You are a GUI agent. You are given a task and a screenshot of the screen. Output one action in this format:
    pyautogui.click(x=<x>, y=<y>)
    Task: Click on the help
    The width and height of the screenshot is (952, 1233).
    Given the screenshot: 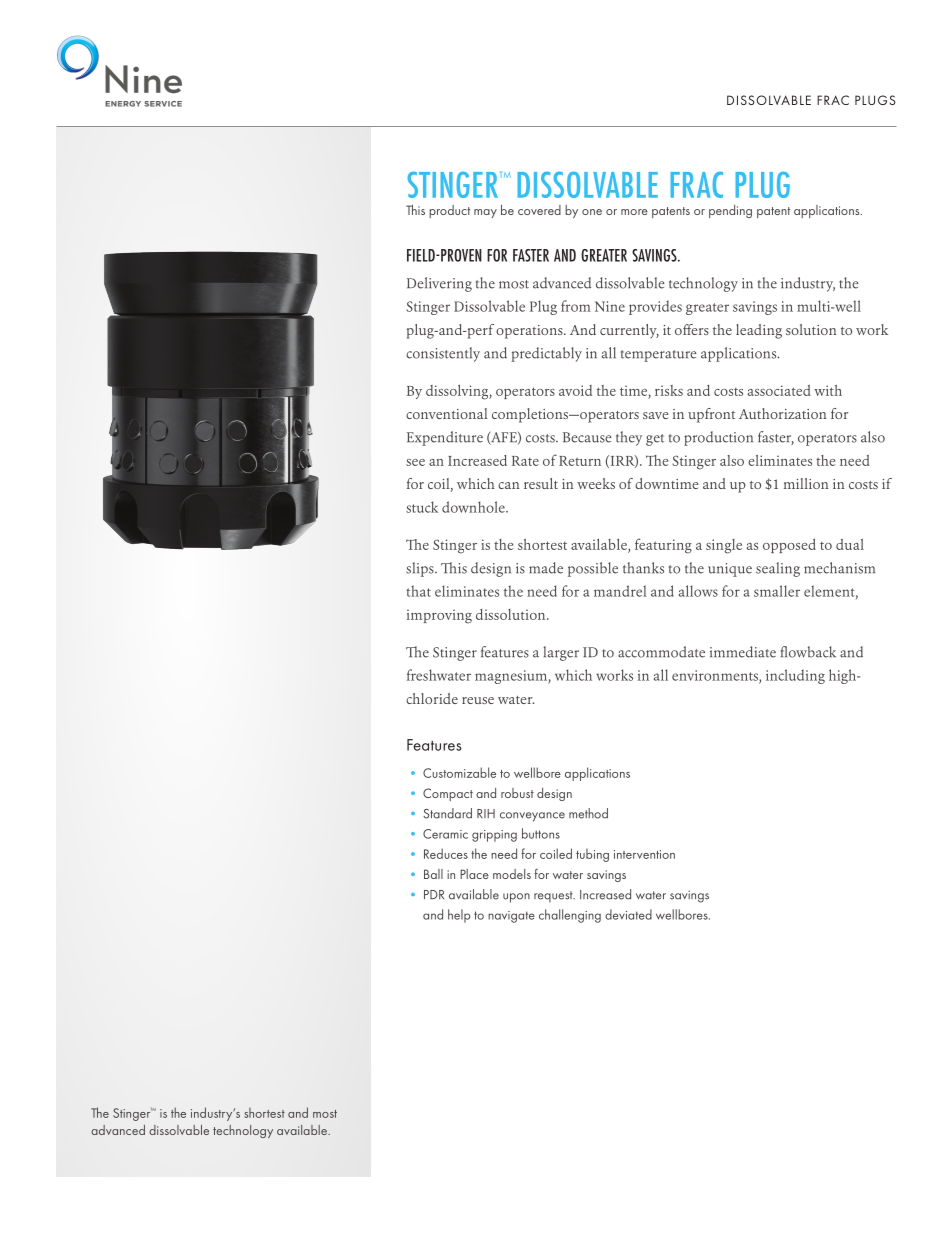 What is the action you would take?
    pyautogui.click(x=459, y=916)
